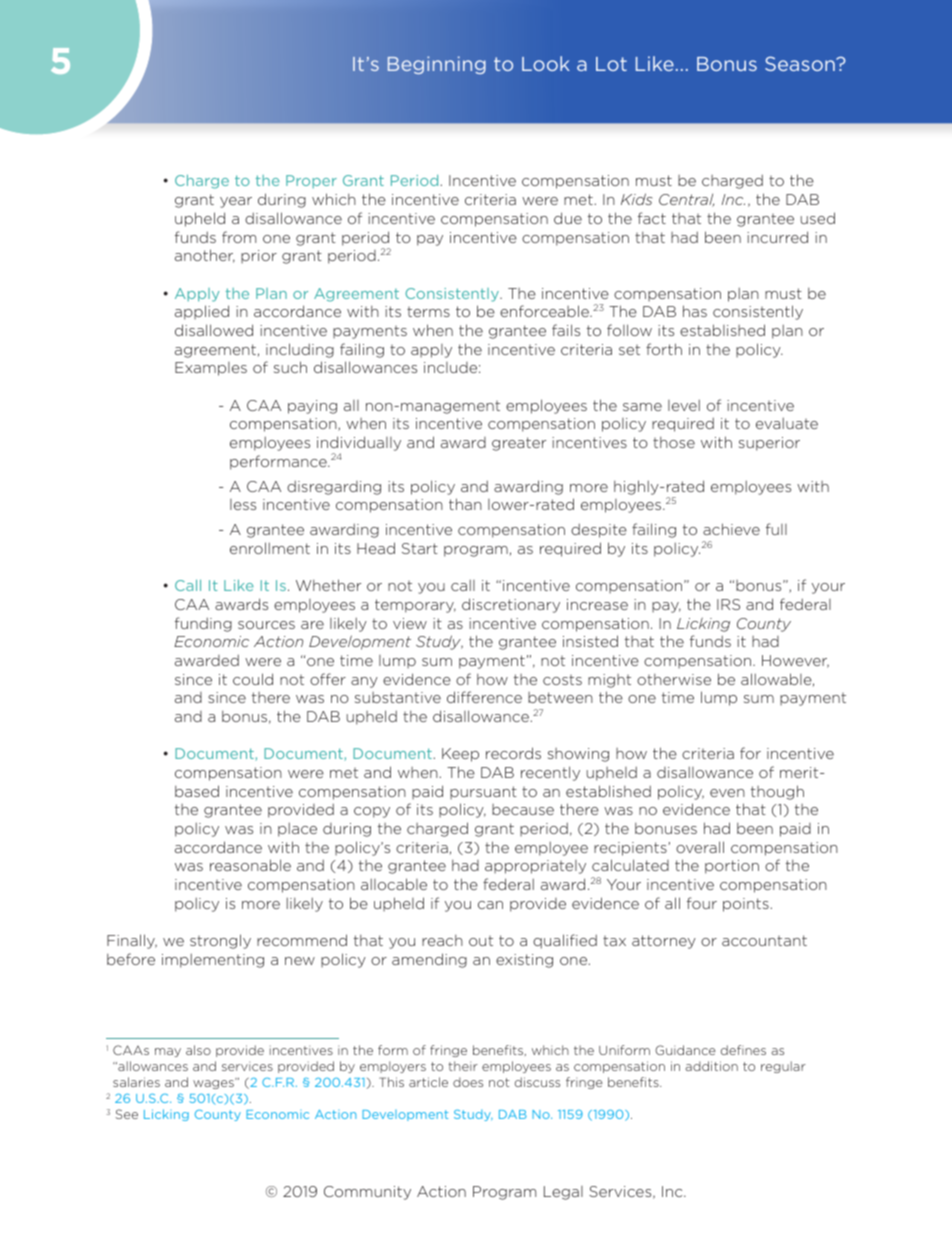 The height and width of the page is (1233, 952). Describe the element at coordinates (728, 604) in the page. I see `IRS` at that location.
